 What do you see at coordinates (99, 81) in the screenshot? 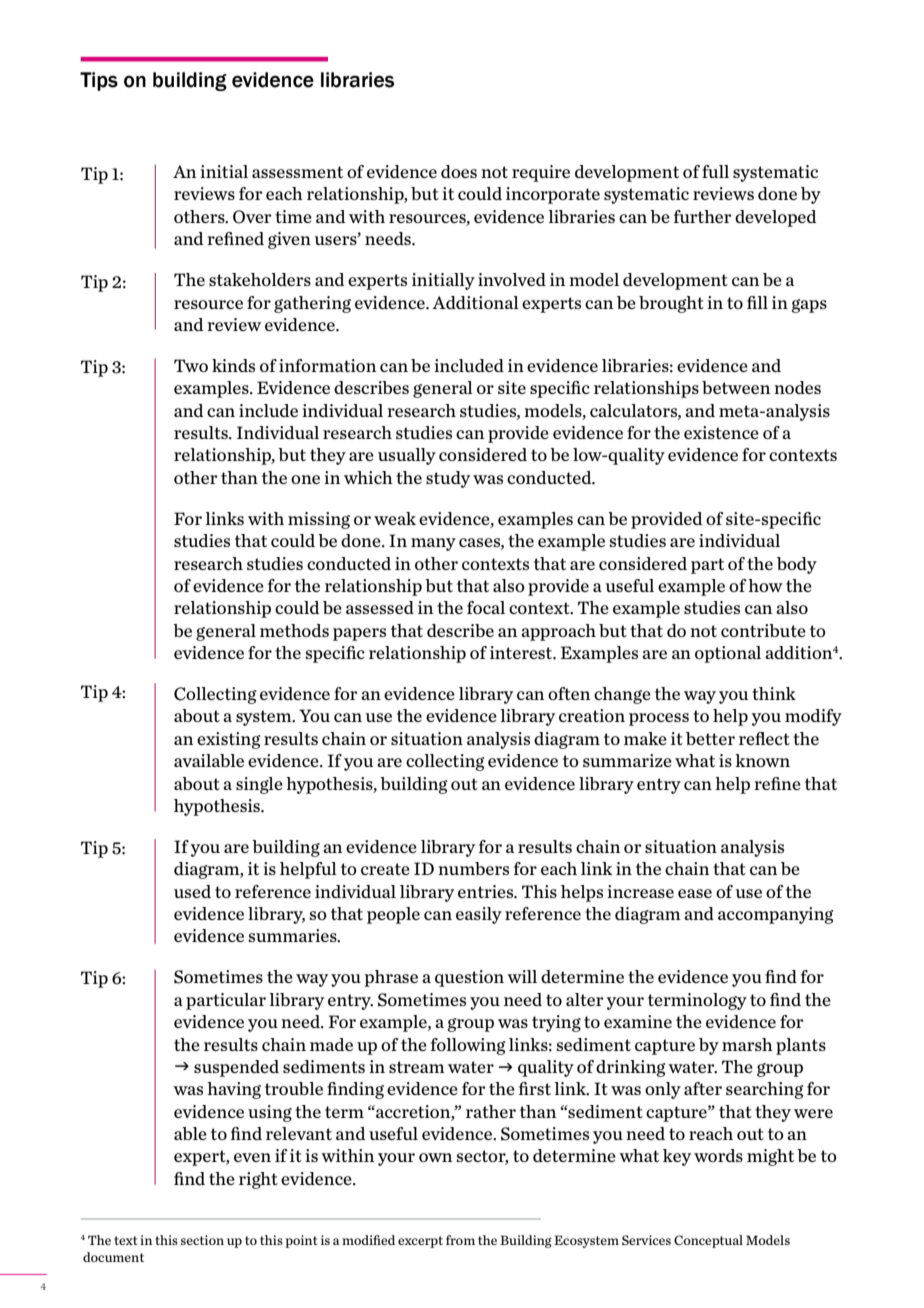
I see `Tips` at bounding box center [99, 81].
